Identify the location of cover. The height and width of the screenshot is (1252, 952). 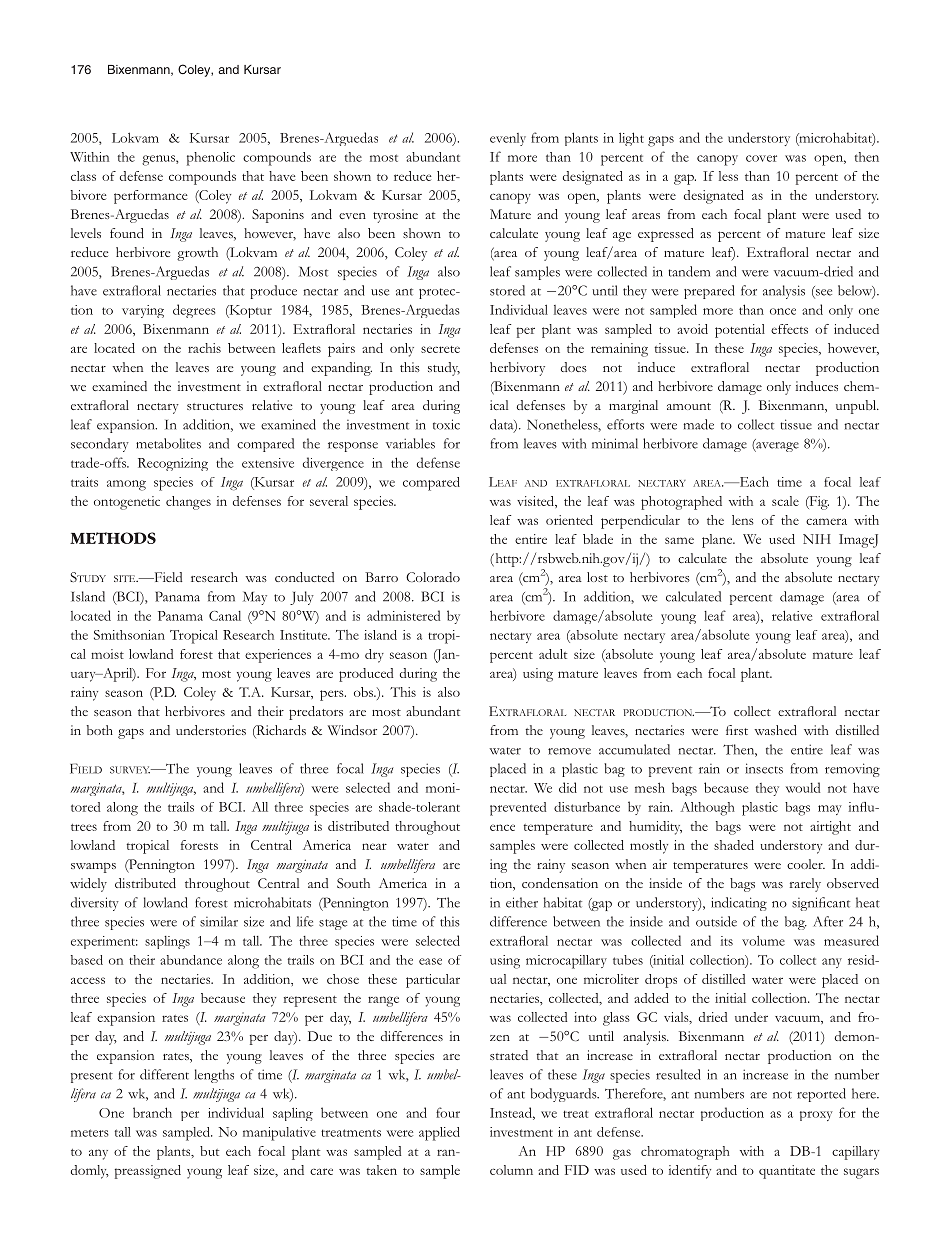
(761, 158).
